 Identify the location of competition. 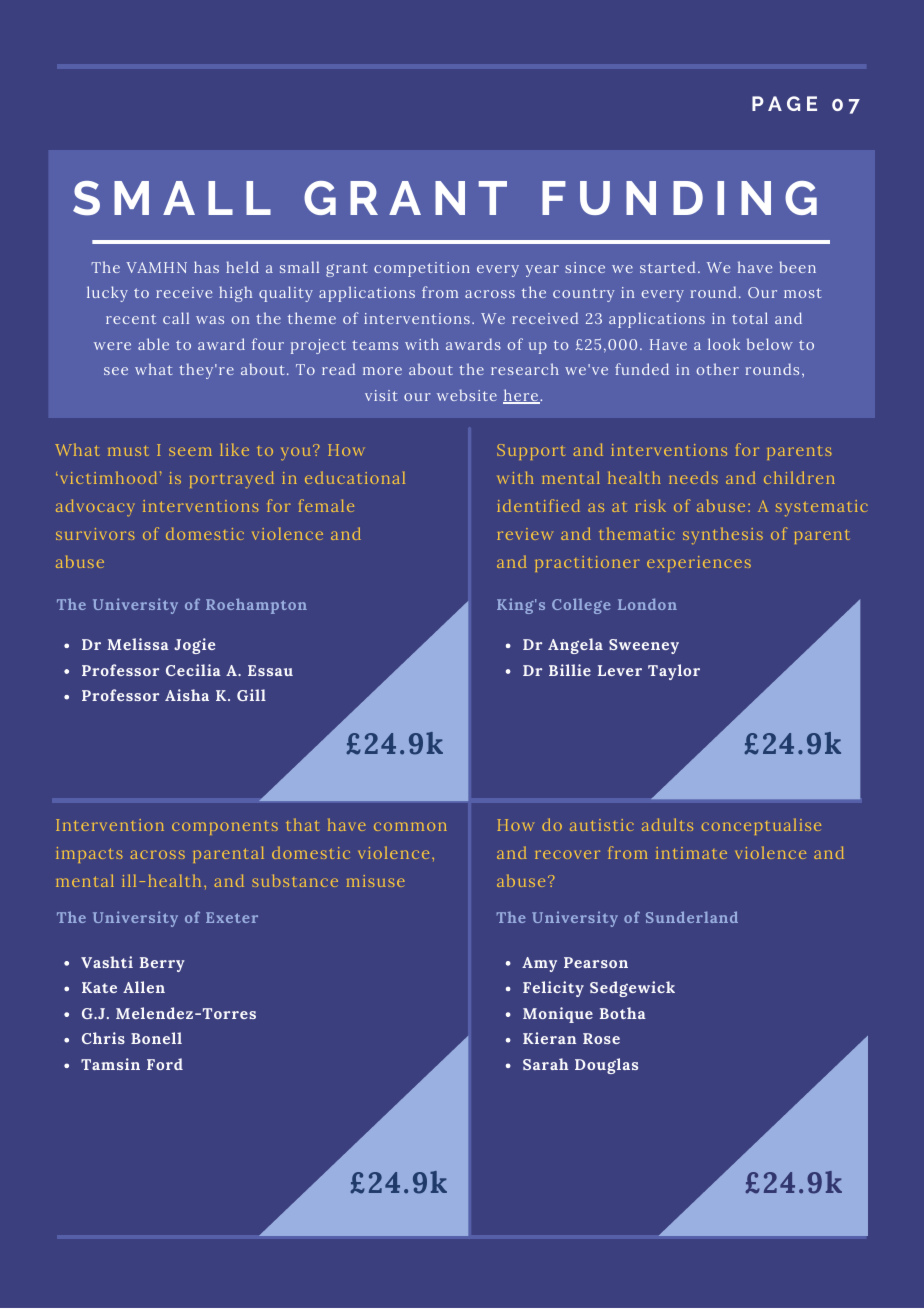
(422, 269).
